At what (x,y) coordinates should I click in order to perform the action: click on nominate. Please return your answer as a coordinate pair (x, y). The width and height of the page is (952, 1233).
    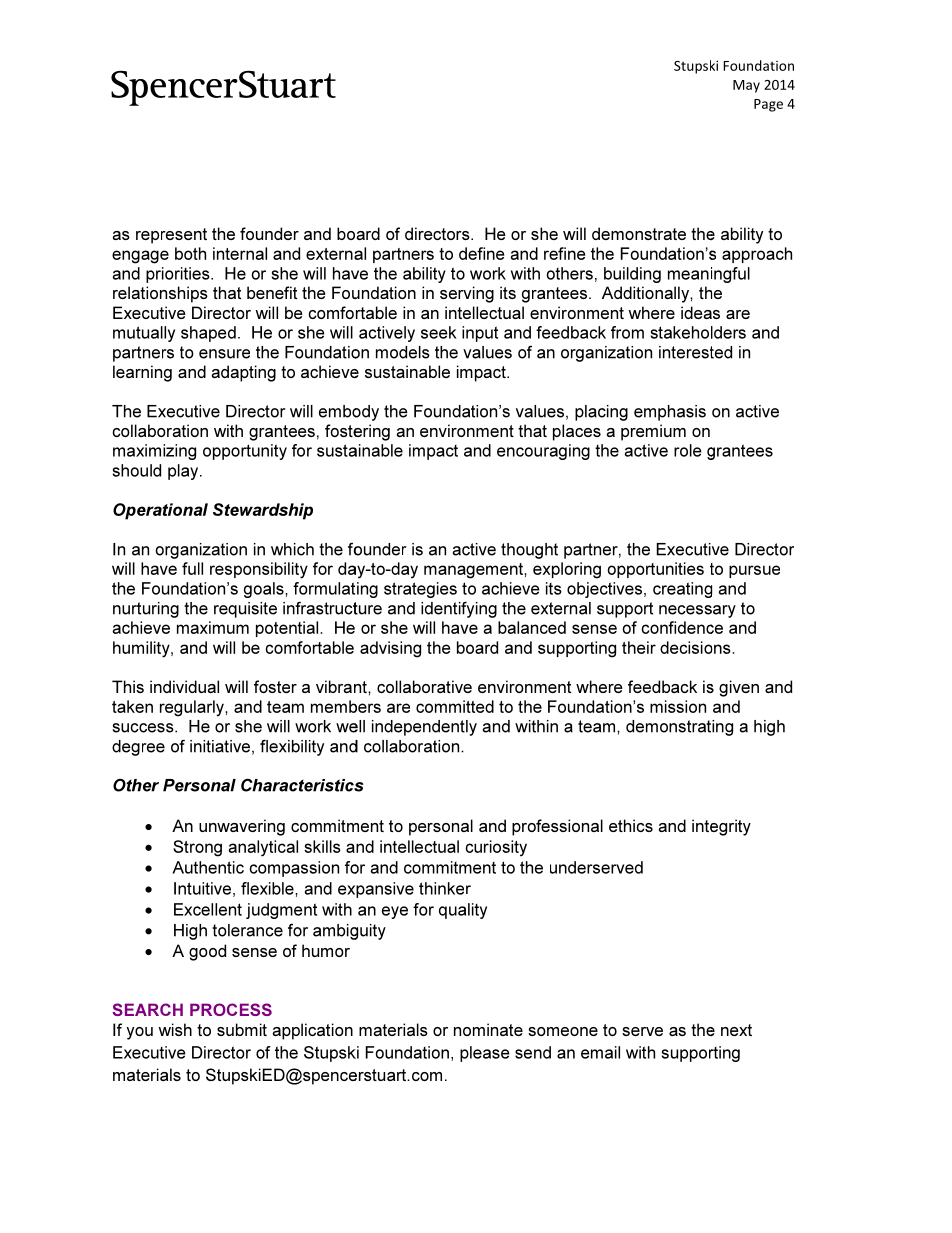
    Looking at the image, I should click on (488, 1029).
